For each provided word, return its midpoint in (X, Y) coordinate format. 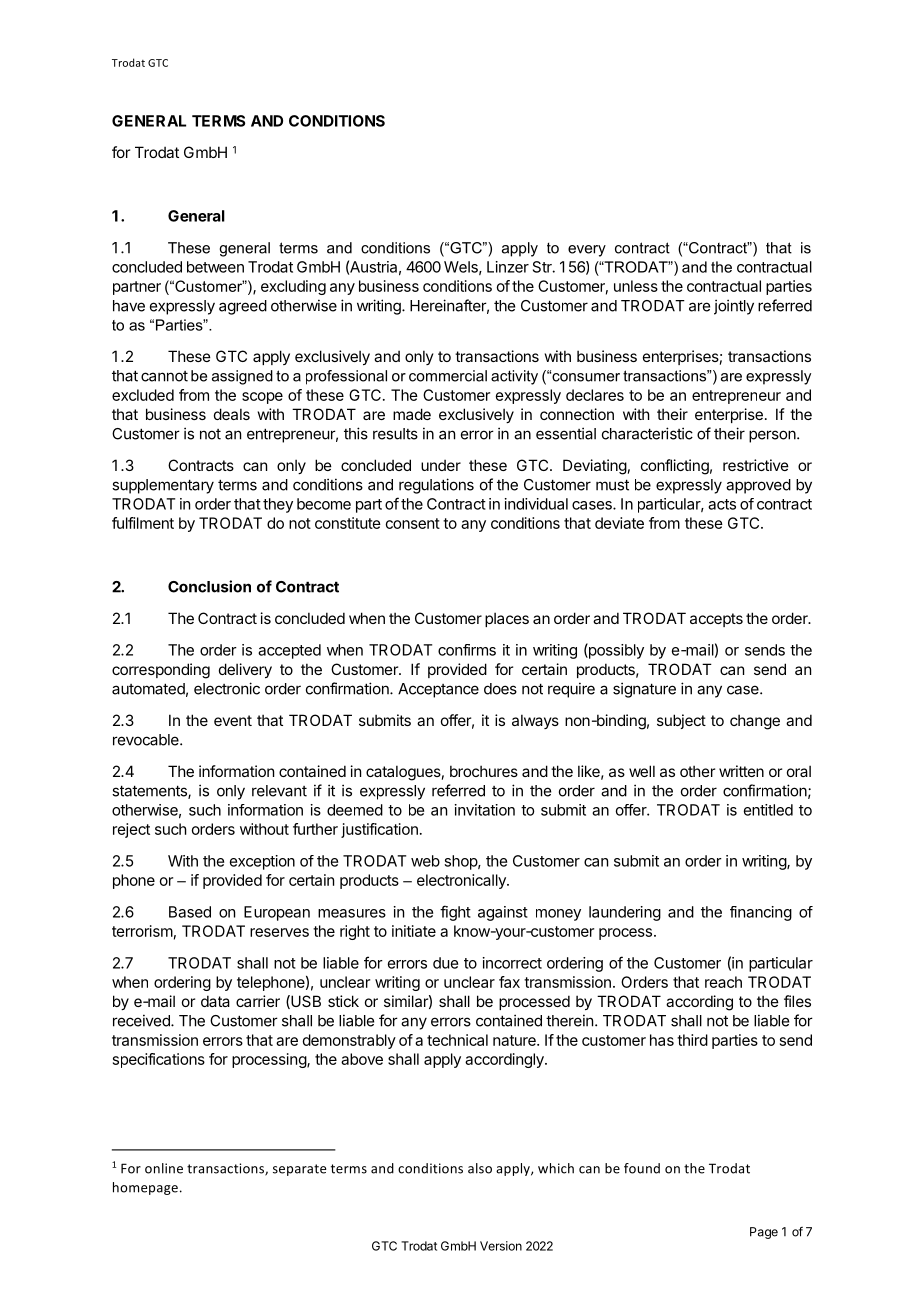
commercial (448, 376)
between (215, 267)
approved (758, 486)
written (741, 771)
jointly (734, 307)
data (215, 1001)
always (535, 721)
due (445, 963)
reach (723, 982)
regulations (436, 486)
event (233, 720)
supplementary (163, 486)
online (164, 1168)
